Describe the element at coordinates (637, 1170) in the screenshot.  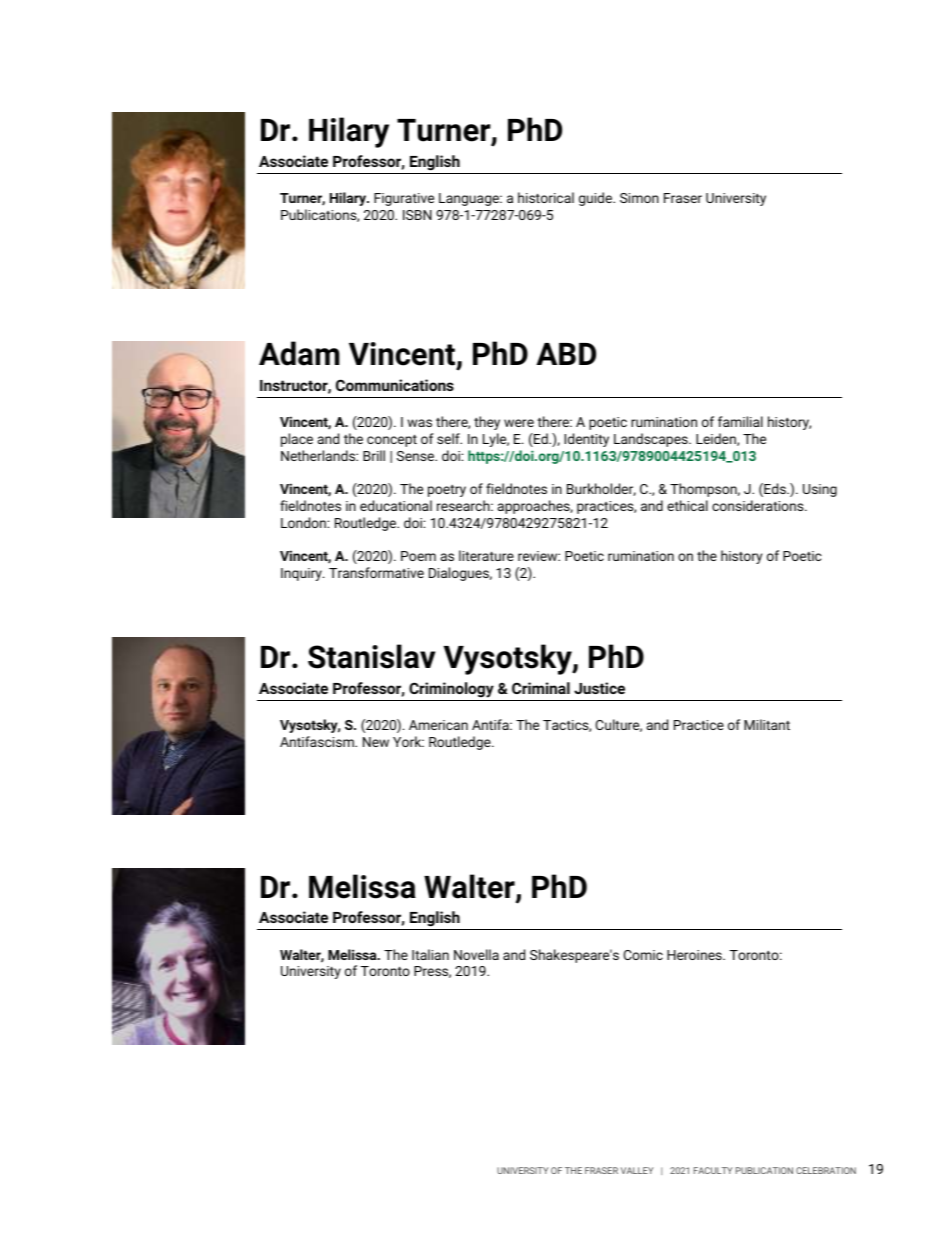
I see `VALLEY` at that location.
